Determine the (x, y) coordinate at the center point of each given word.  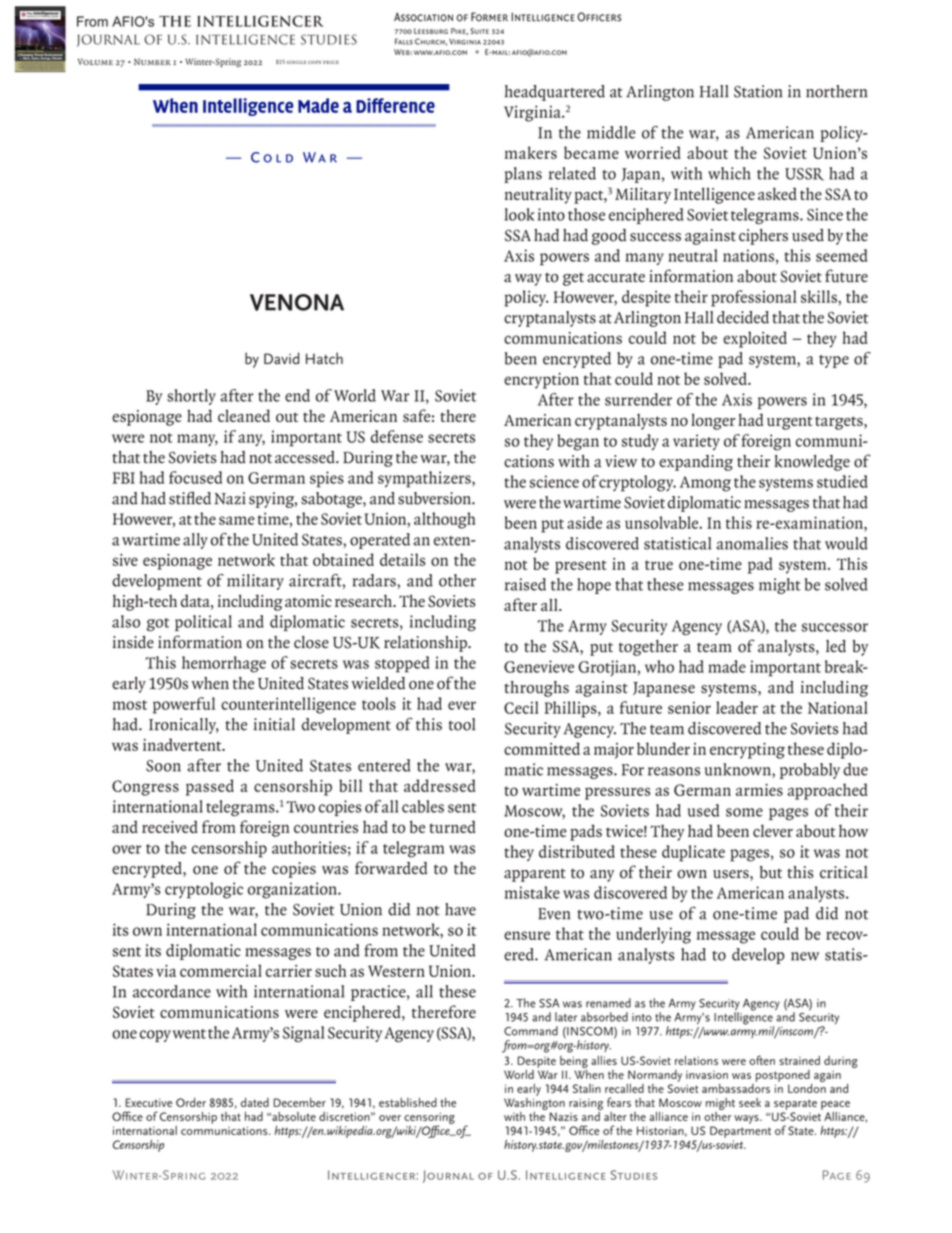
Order (191, 1102)
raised (525, 584)
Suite (479, 31)
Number (152, 61)
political (203, 623)
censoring (429, 1119)
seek (750, 1102)
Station (758, 91)
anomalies (752, 543)
